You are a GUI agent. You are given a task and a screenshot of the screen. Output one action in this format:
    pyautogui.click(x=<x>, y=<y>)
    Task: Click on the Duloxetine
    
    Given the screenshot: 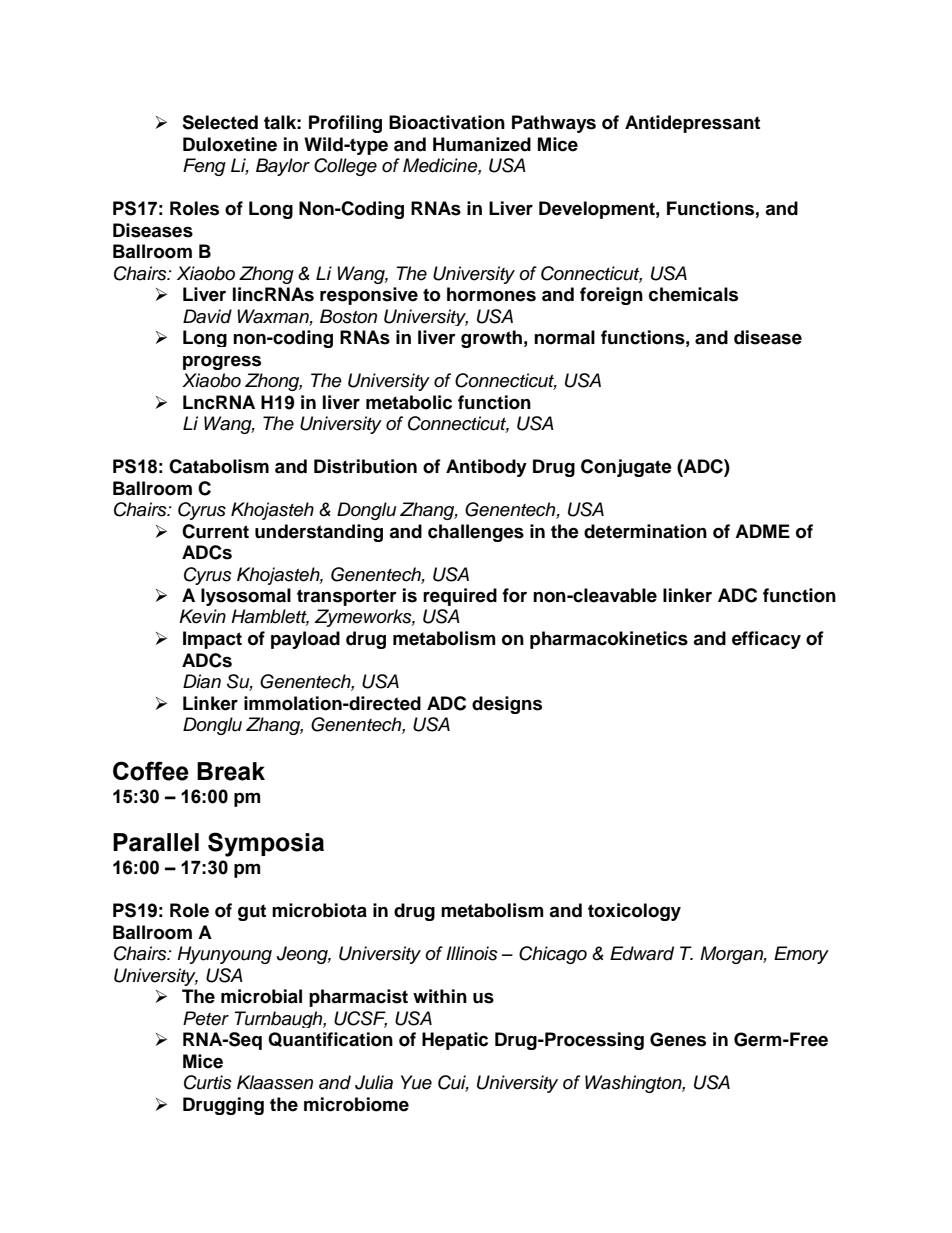 What is the action you would take?
    pyautogui.click(x=230, y=144)
